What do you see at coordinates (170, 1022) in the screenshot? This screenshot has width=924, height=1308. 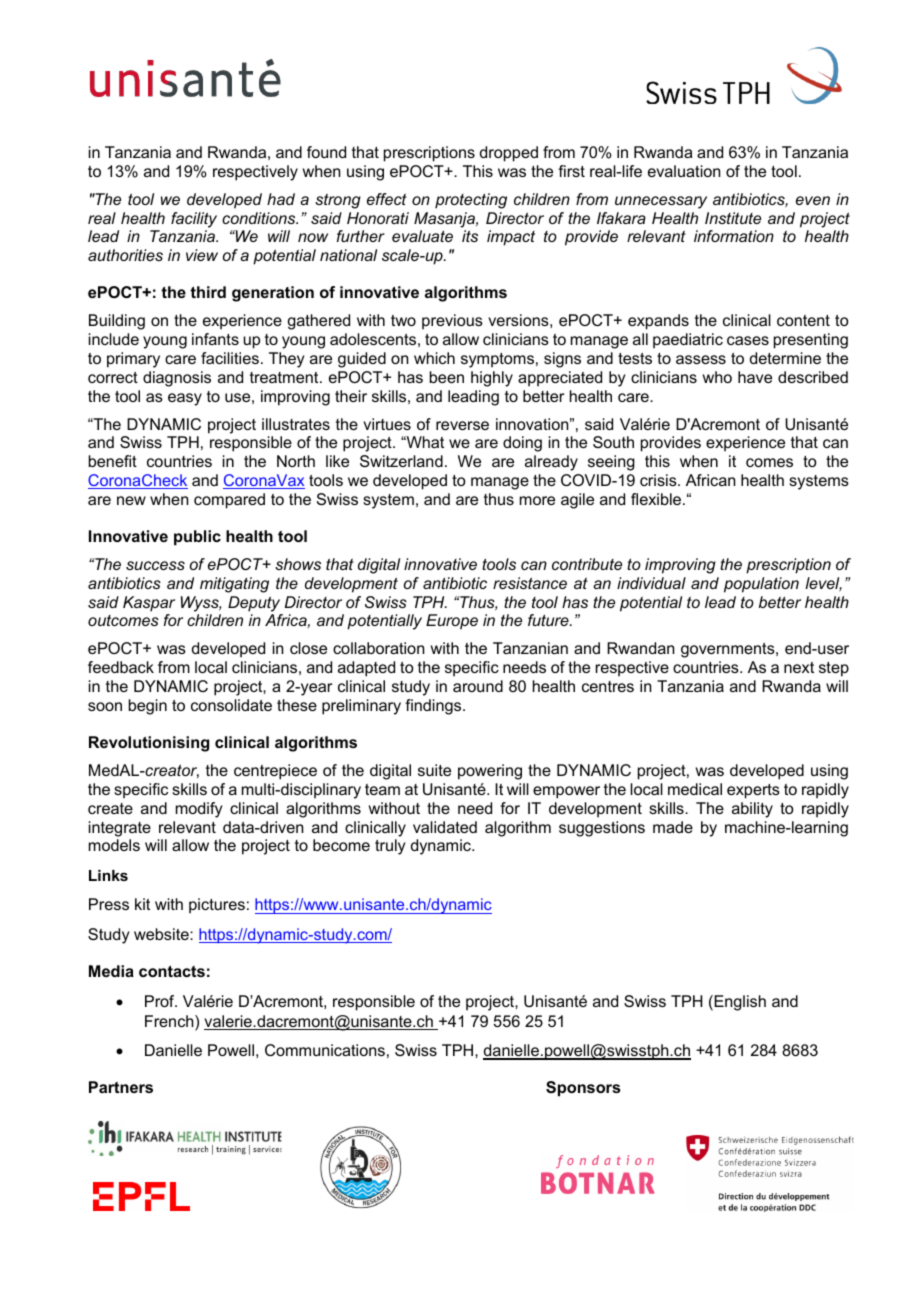 I see `French` at bounding box center [170, 1022].
